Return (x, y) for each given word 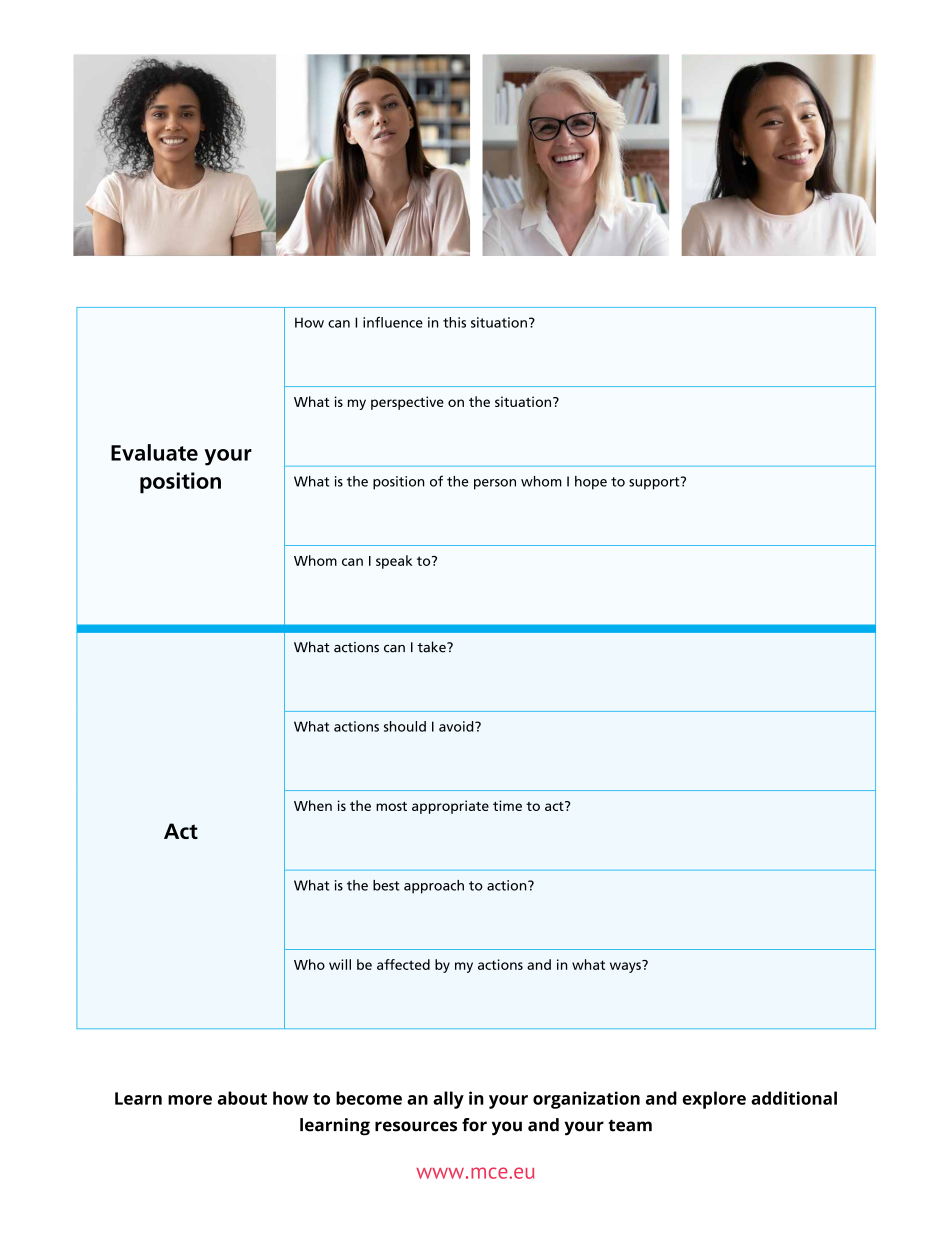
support (655, 483)
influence (393, 322)
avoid (457, 726)
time (507, 805)
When (313, 805)
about (242, 1098)
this (454, 322)
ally (448, 1100)
